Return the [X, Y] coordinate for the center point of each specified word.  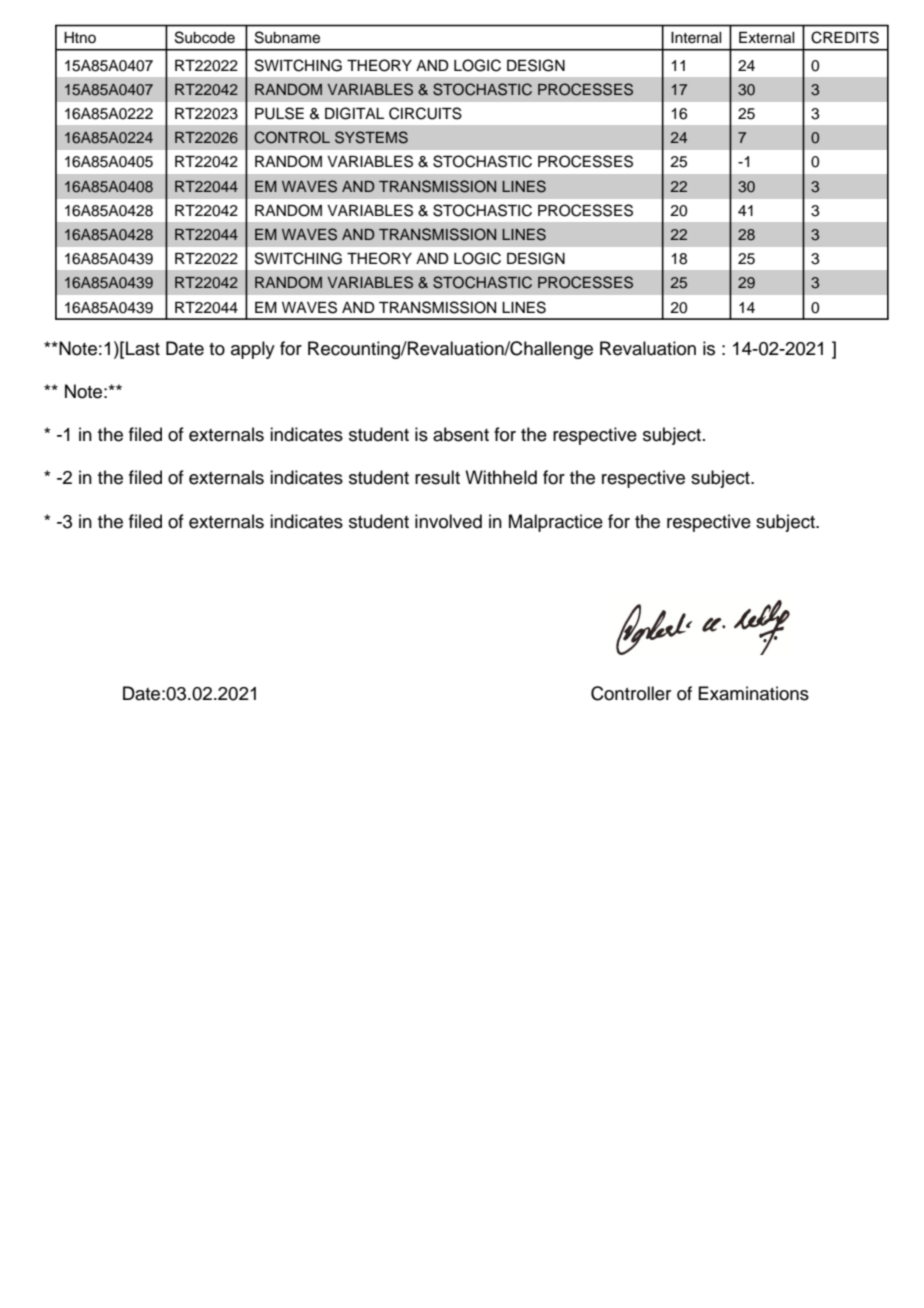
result [437, 477]
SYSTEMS [371, 137]
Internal [696, 38]
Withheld [501, 477]
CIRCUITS [425, 113]
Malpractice [556, 523]
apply [253, 350]
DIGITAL [354, 113]
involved [448, 521]
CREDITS [845, 37]
